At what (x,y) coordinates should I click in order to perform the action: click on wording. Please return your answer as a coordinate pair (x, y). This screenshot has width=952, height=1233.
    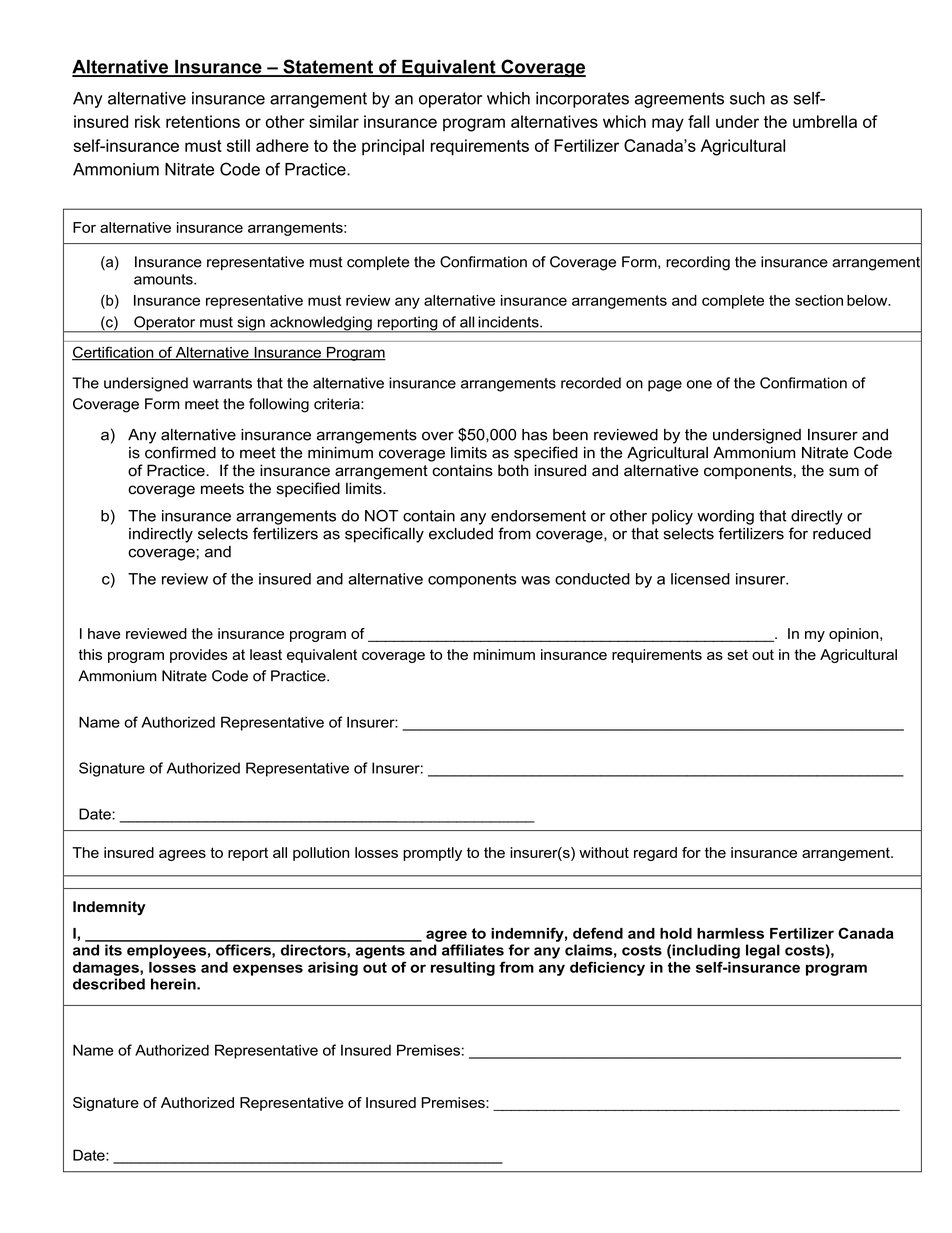
    Looking at the image, I should click on (725, 517).
